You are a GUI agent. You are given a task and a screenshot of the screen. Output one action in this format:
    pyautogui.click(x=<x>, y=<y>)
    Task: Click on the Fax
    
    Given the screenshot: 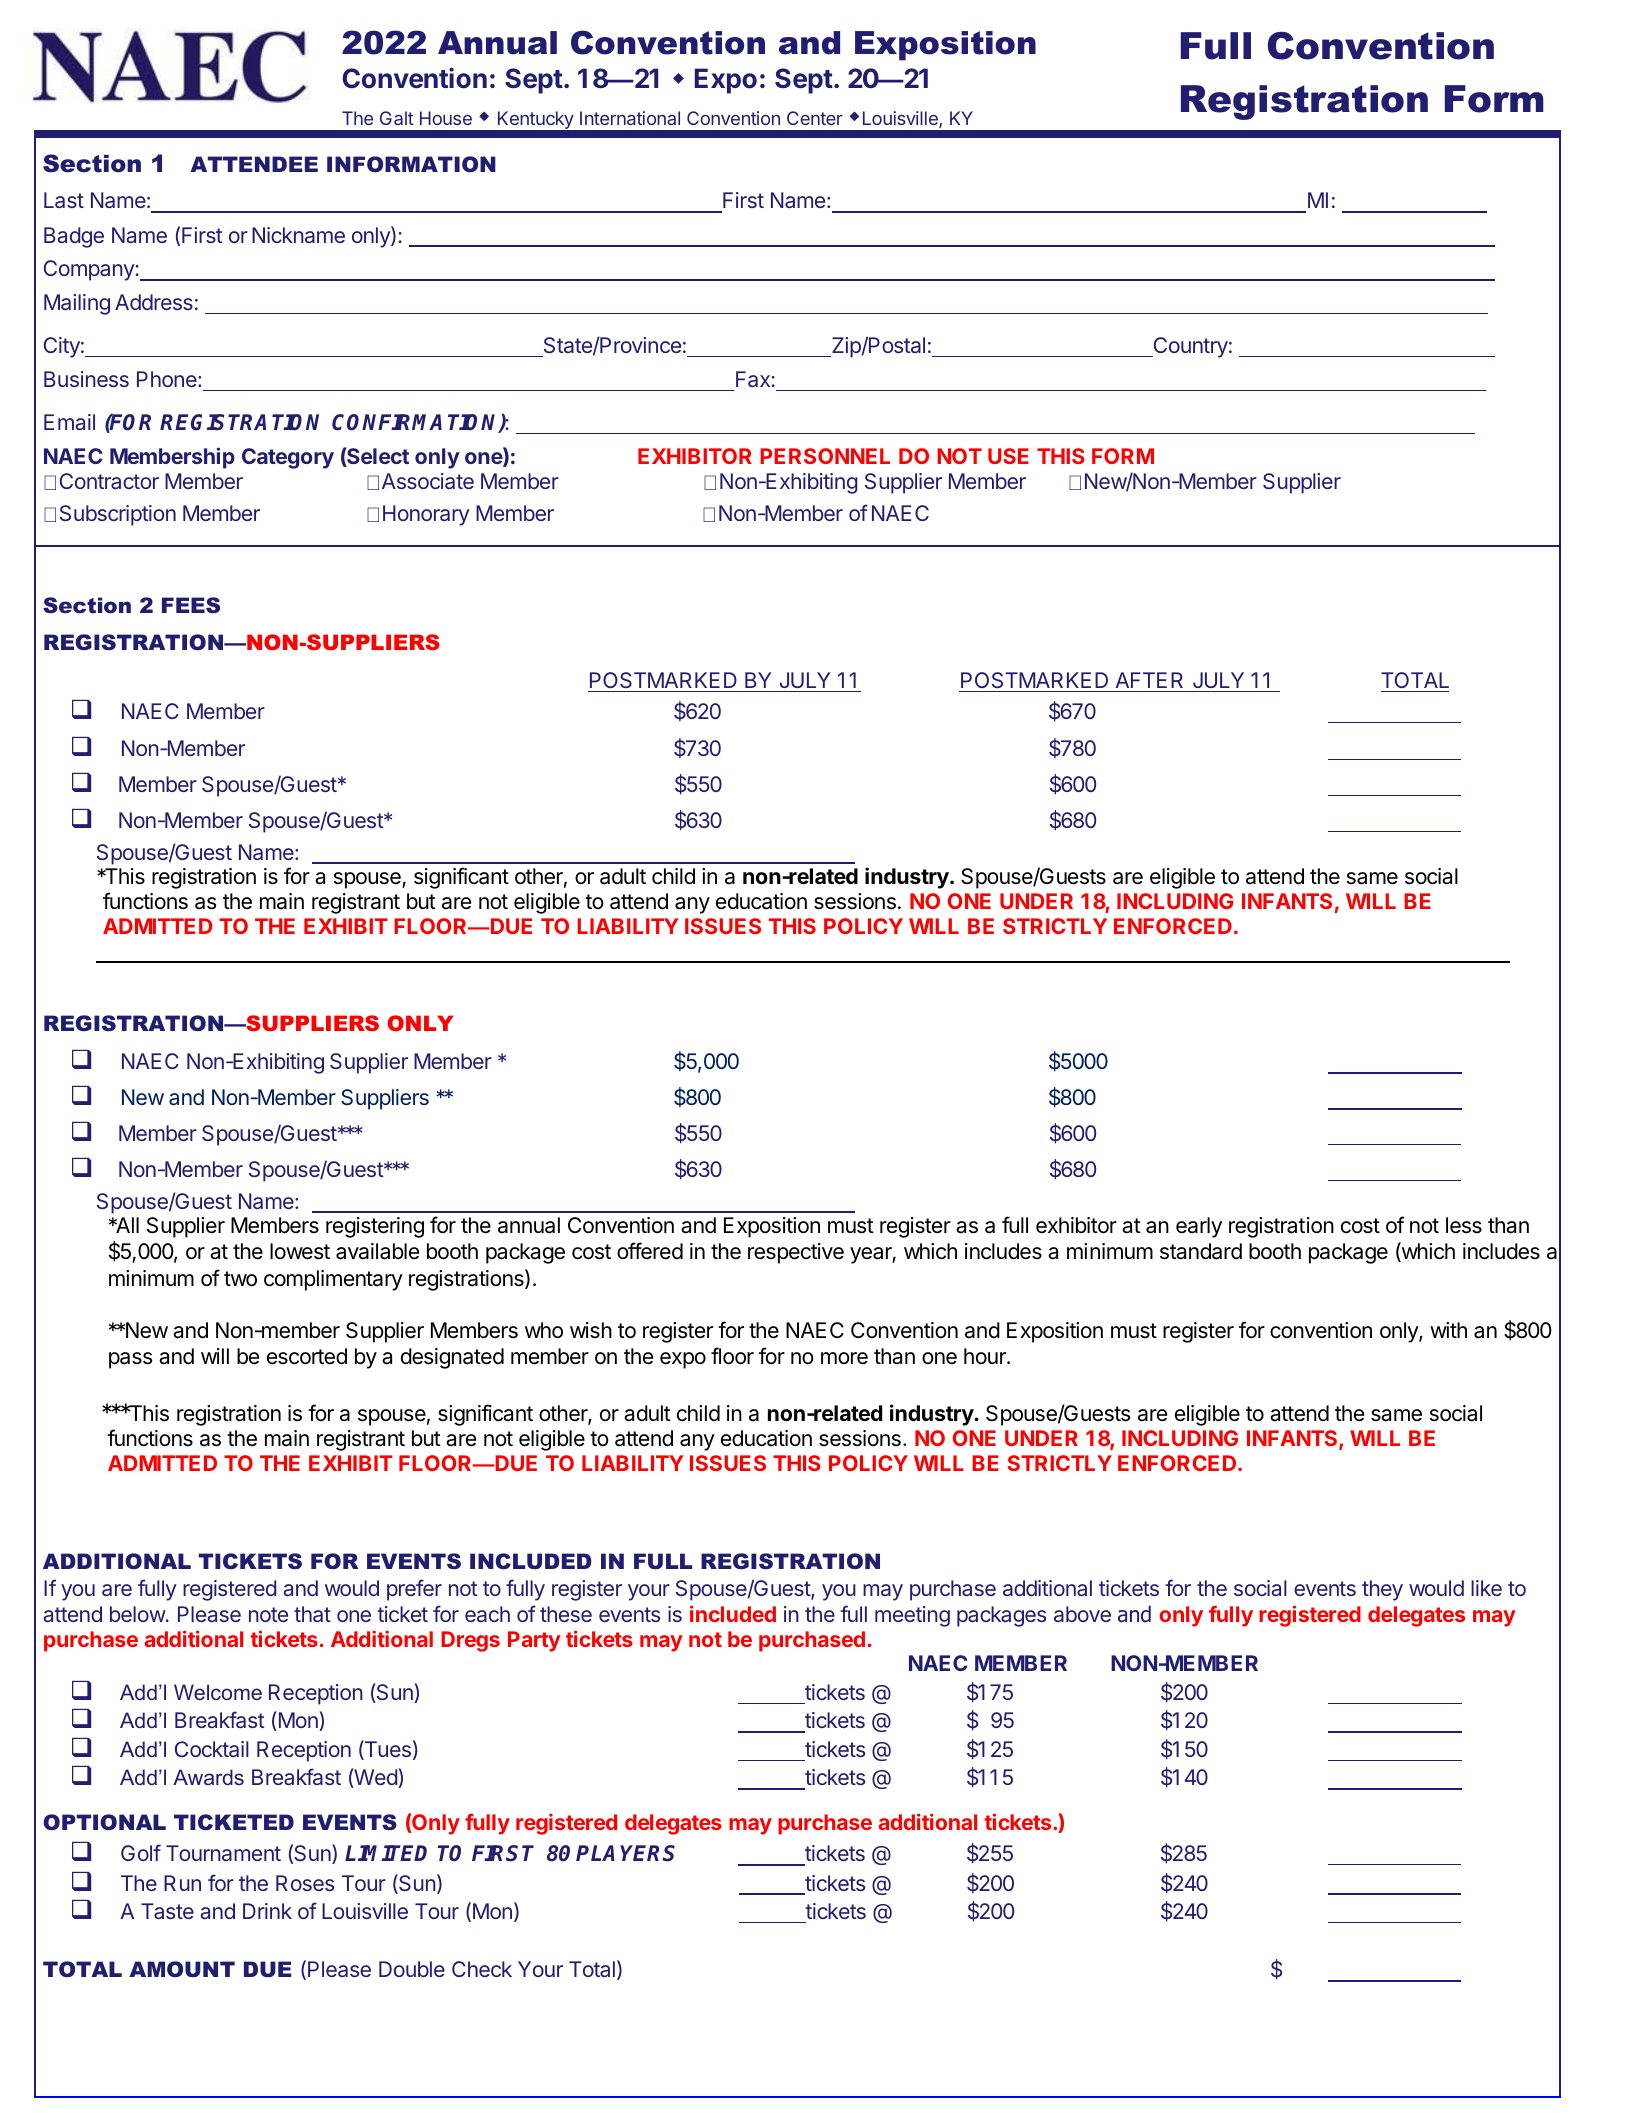 What is the action you would take?
    pyautogui.click(x=753, y=379)
